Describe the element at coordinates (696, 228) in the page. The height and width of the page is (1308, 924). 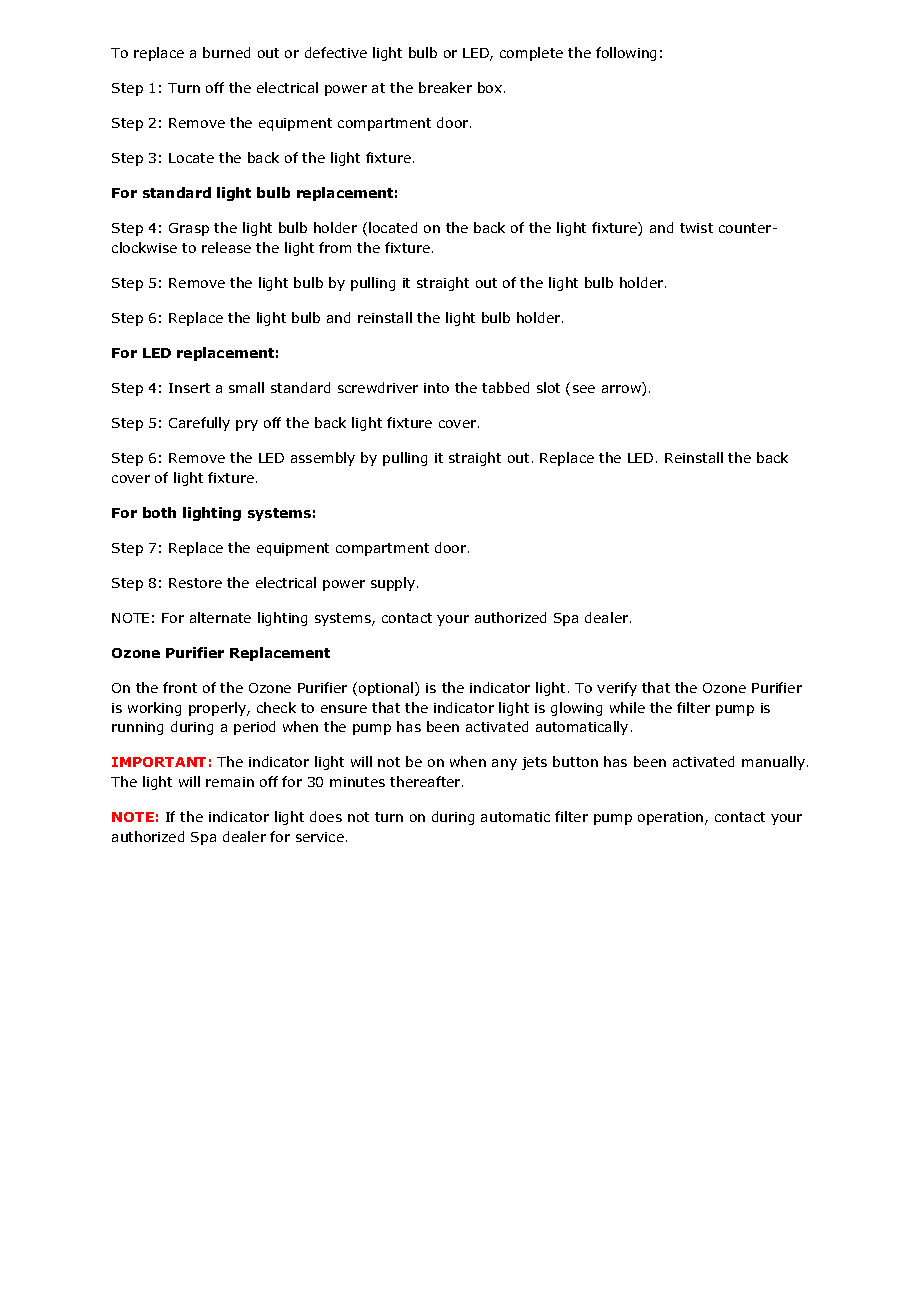
I see `twist` at that location.
